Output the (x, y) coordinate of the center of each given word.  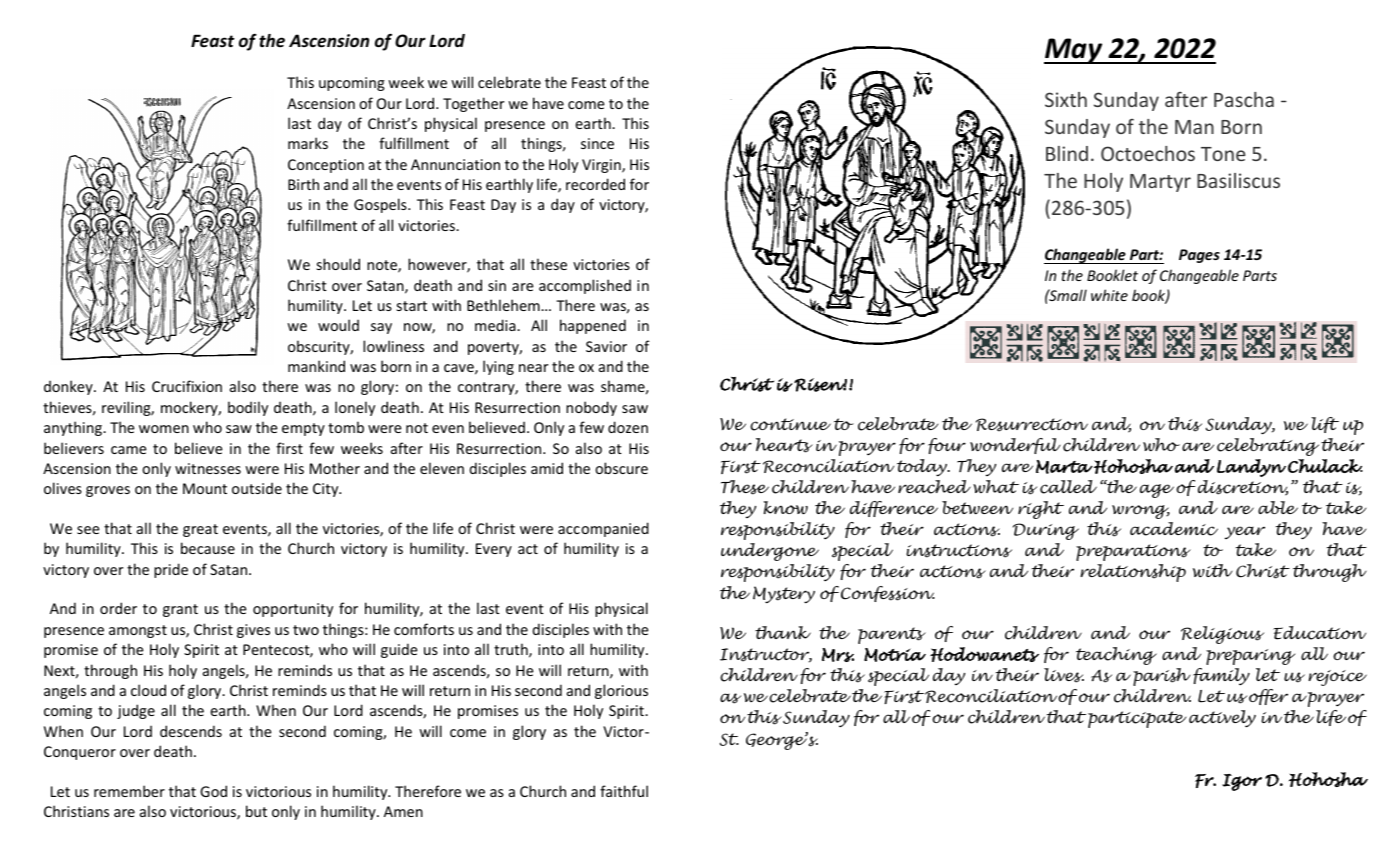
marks (308, 143)
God (213, 791)
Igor (1242, 782)
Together (473, 104)
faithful (624, 791)
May (1074, 51)
